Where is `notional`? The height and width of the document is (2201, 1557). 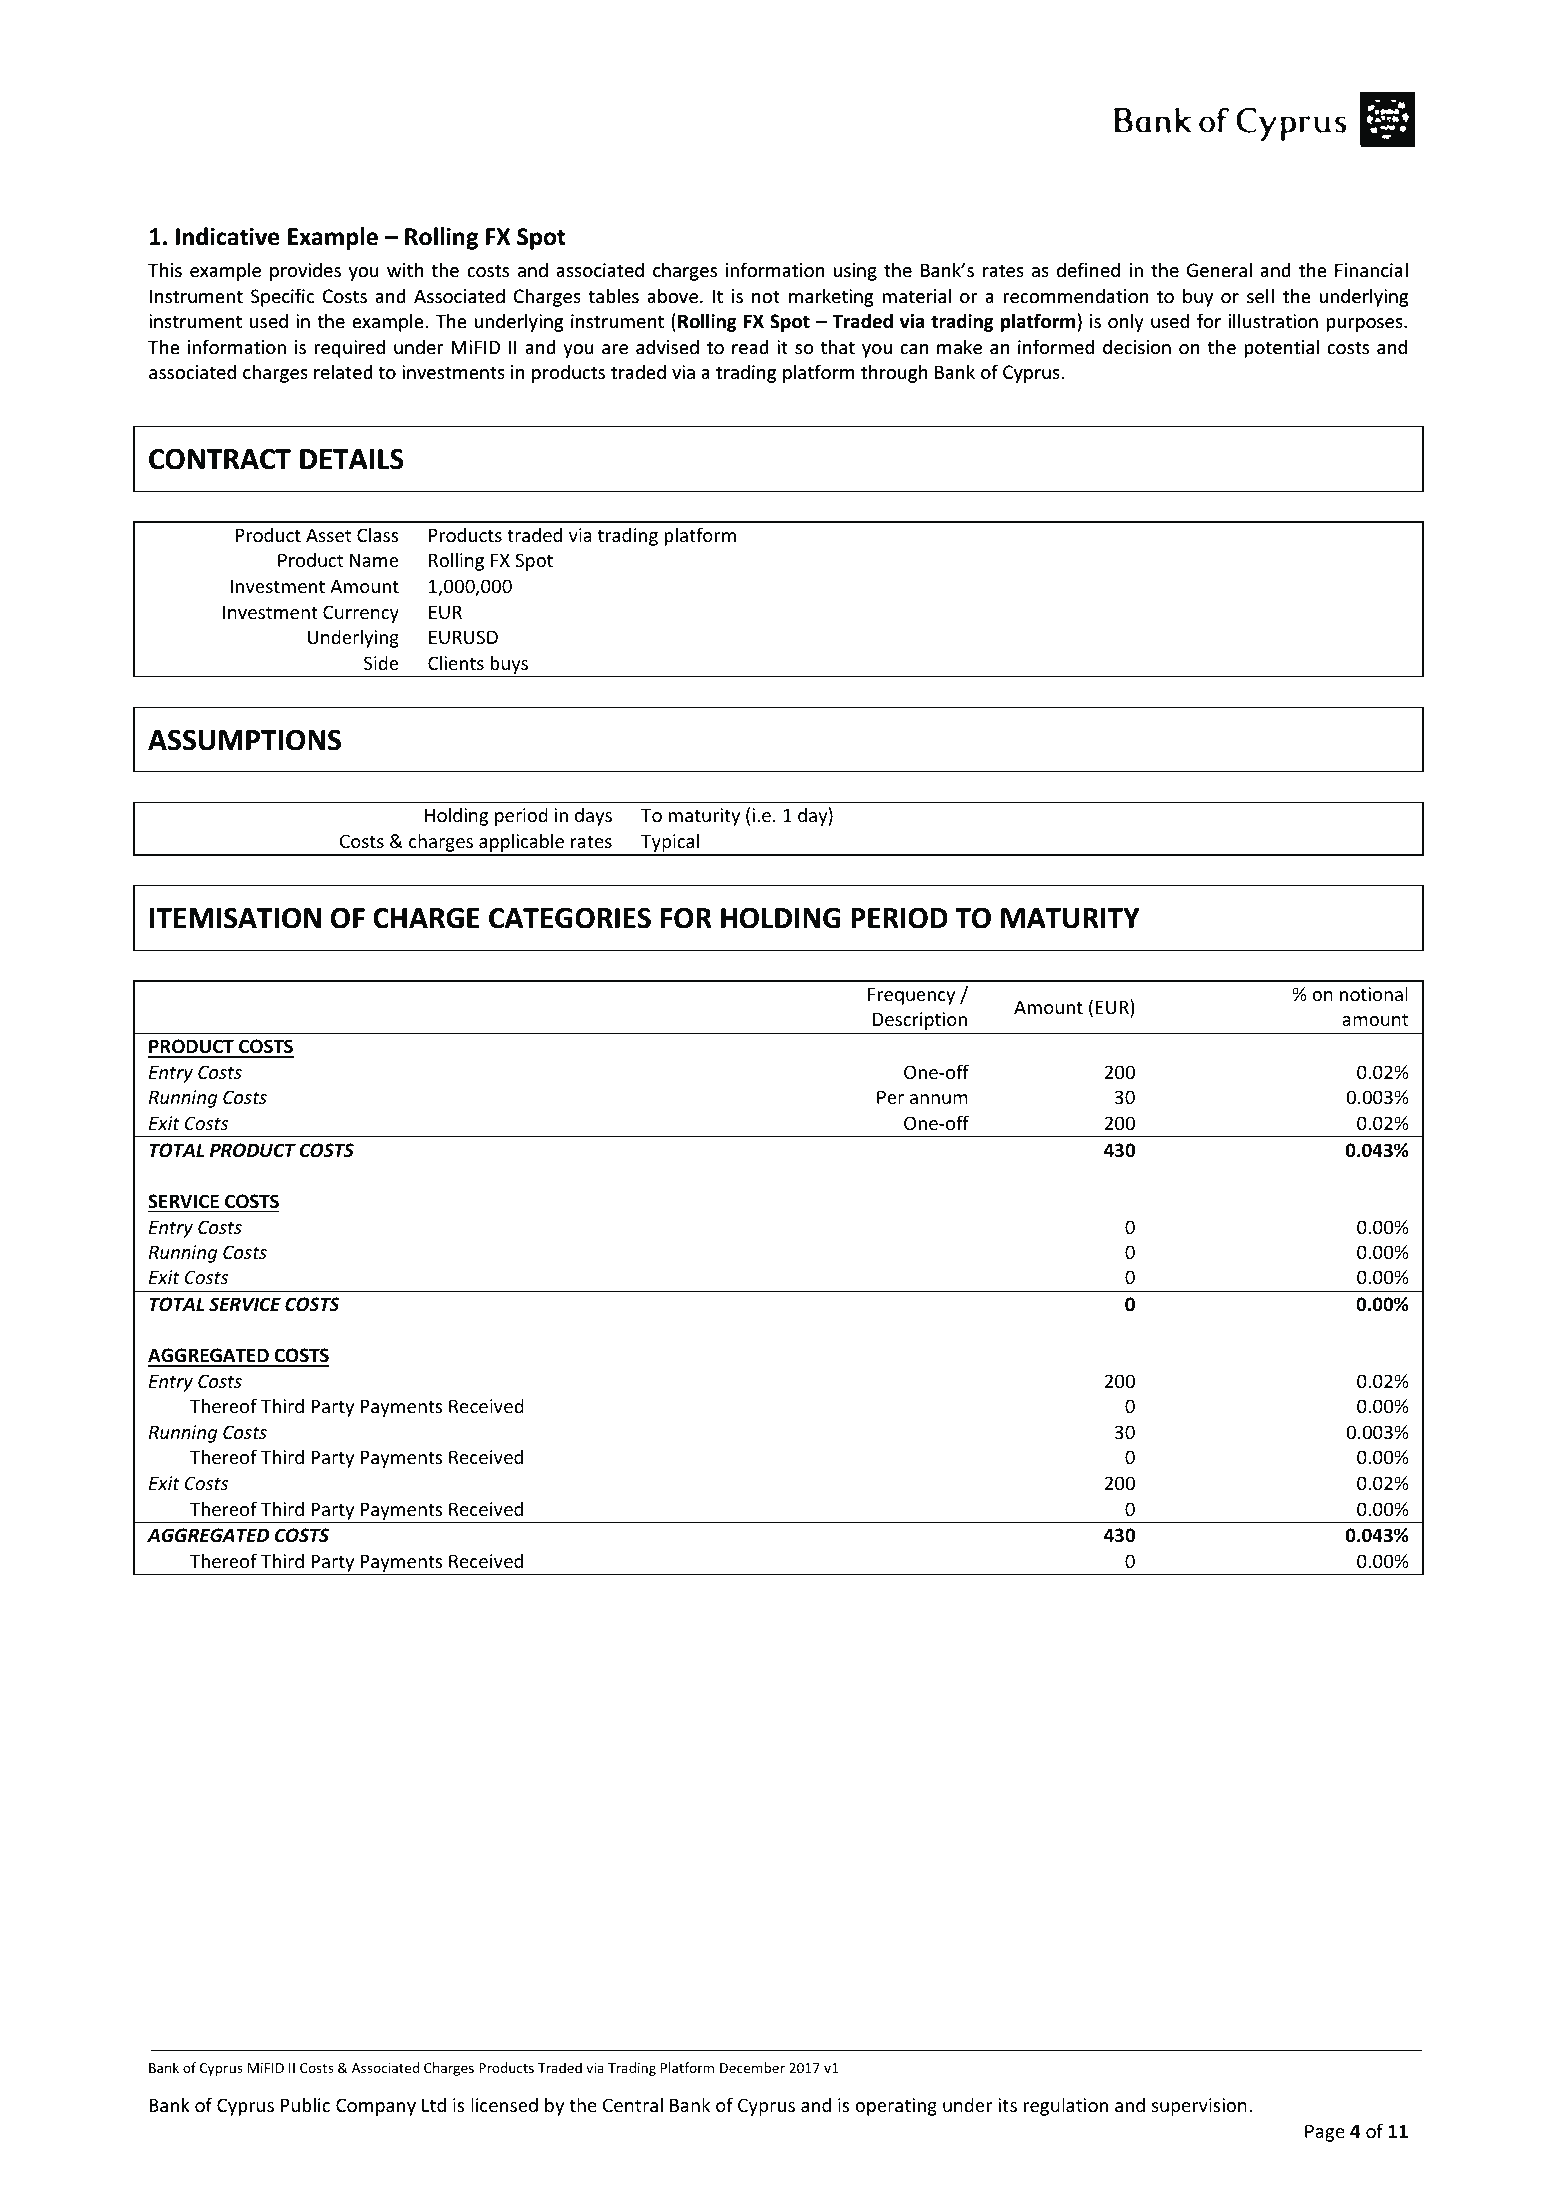
notional is located at coordinates (1374, 993).
